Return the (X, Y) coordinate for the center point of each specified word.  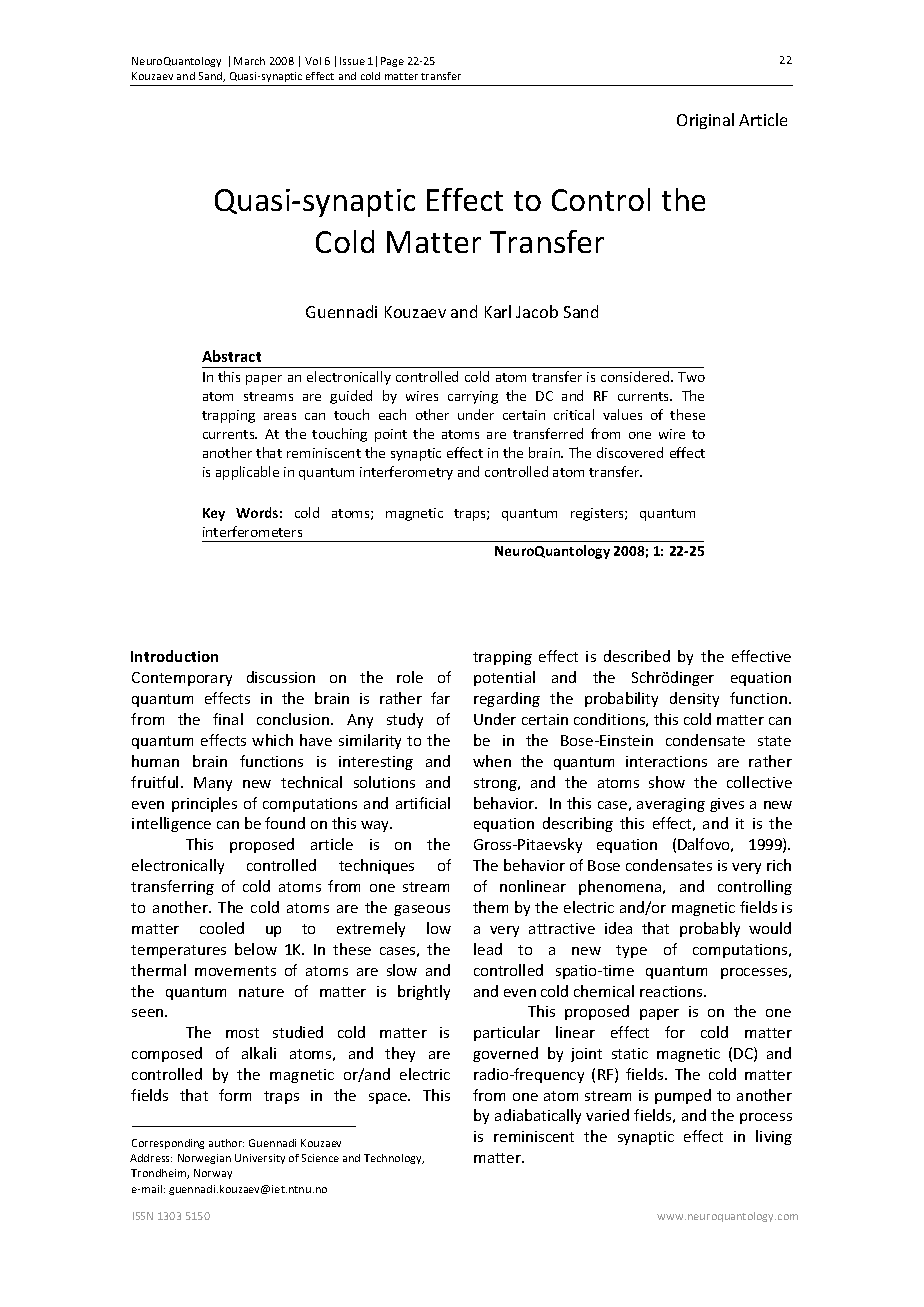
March (249, 61)
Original (705, 121)
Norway (213, 1174)
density (694, 699)
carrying (473, 397)
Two (691, 377)
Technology (394, 1159)
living (774, 1137)
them (490, 907)
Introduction (174, 656)
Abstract (231, 356)
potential (504, 678)
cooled (222, 928)
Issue (352, 61)
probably (710, 929)
